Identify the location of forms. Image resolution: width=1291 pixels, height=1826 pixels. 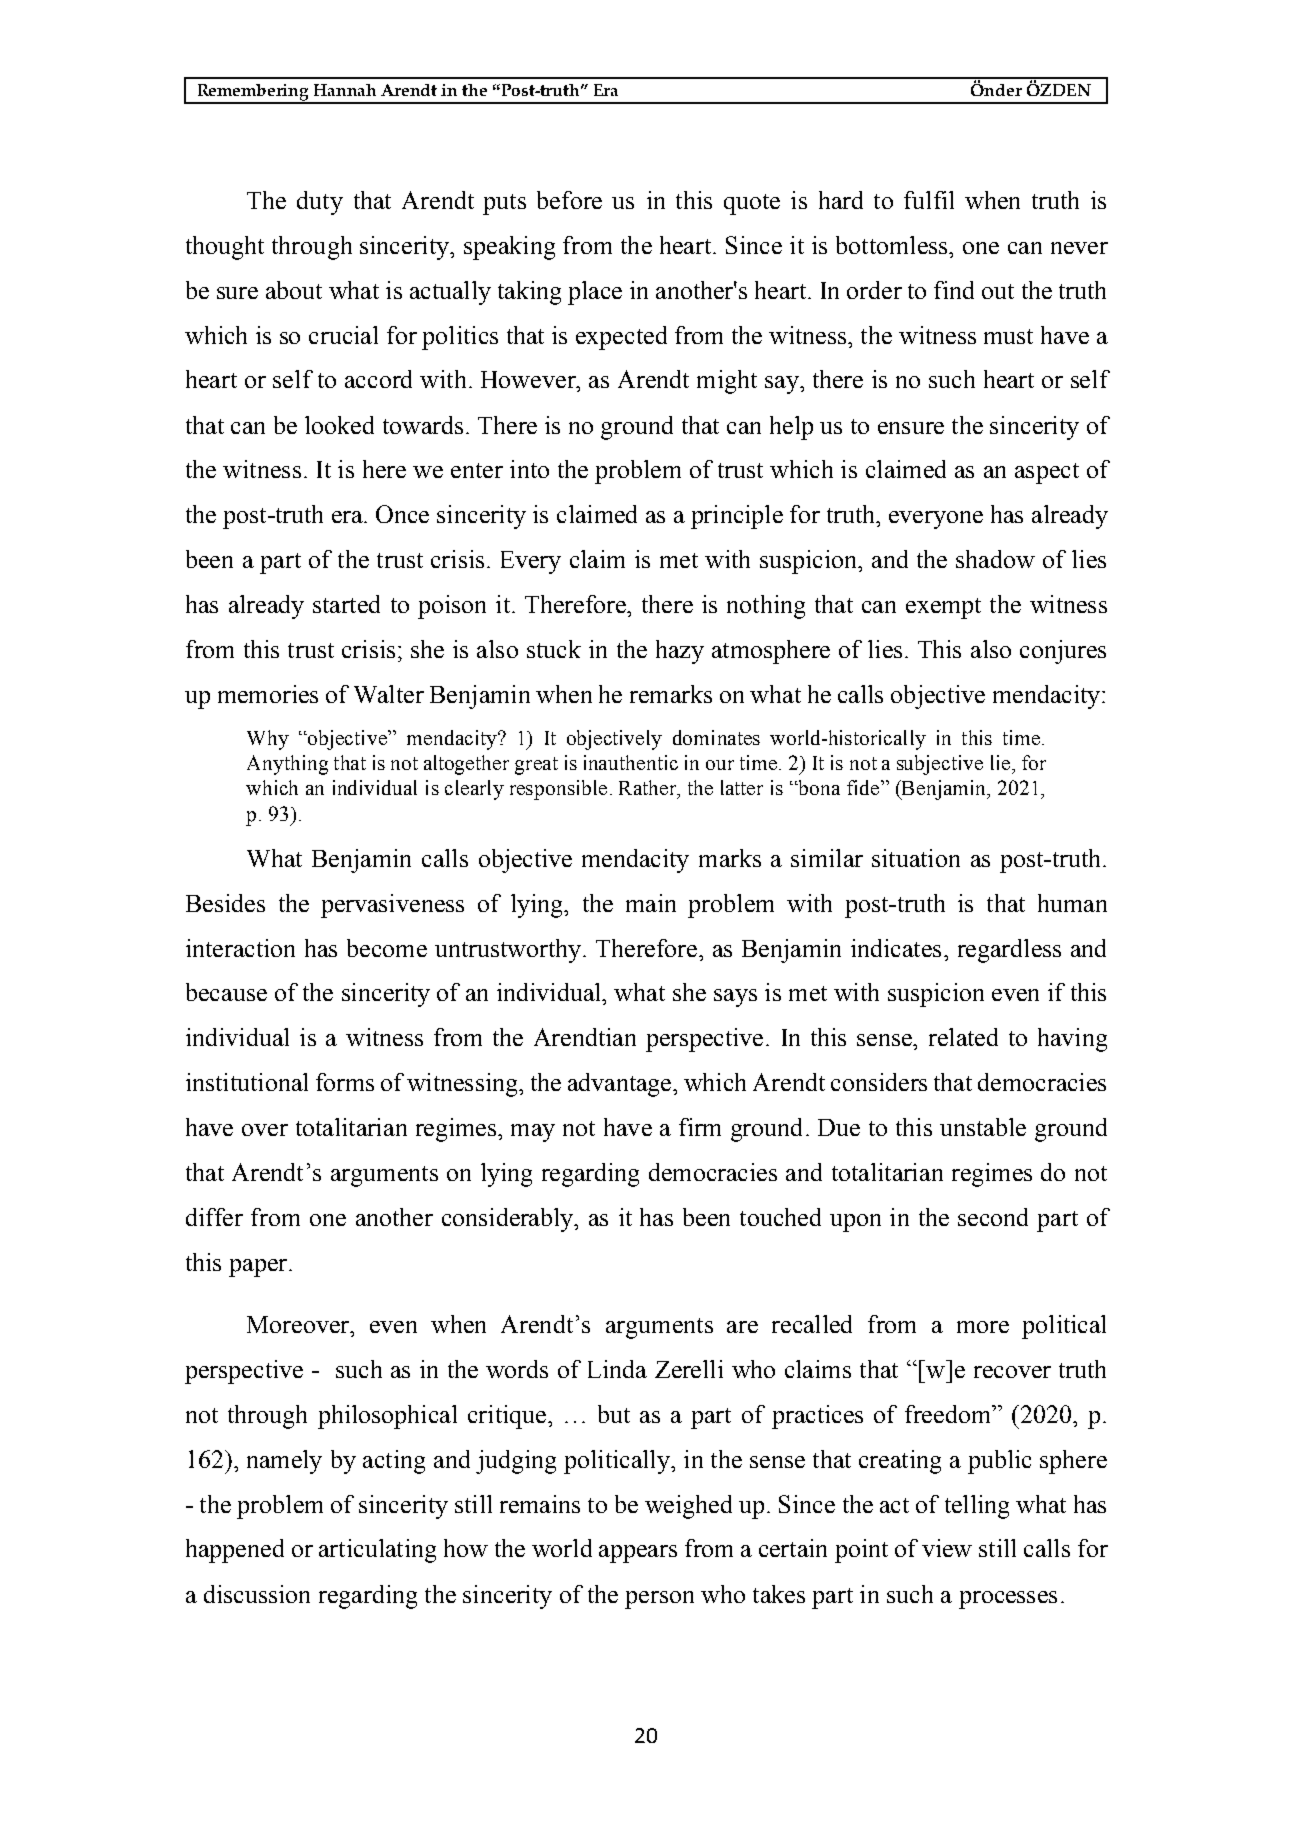
(345, 1082).
